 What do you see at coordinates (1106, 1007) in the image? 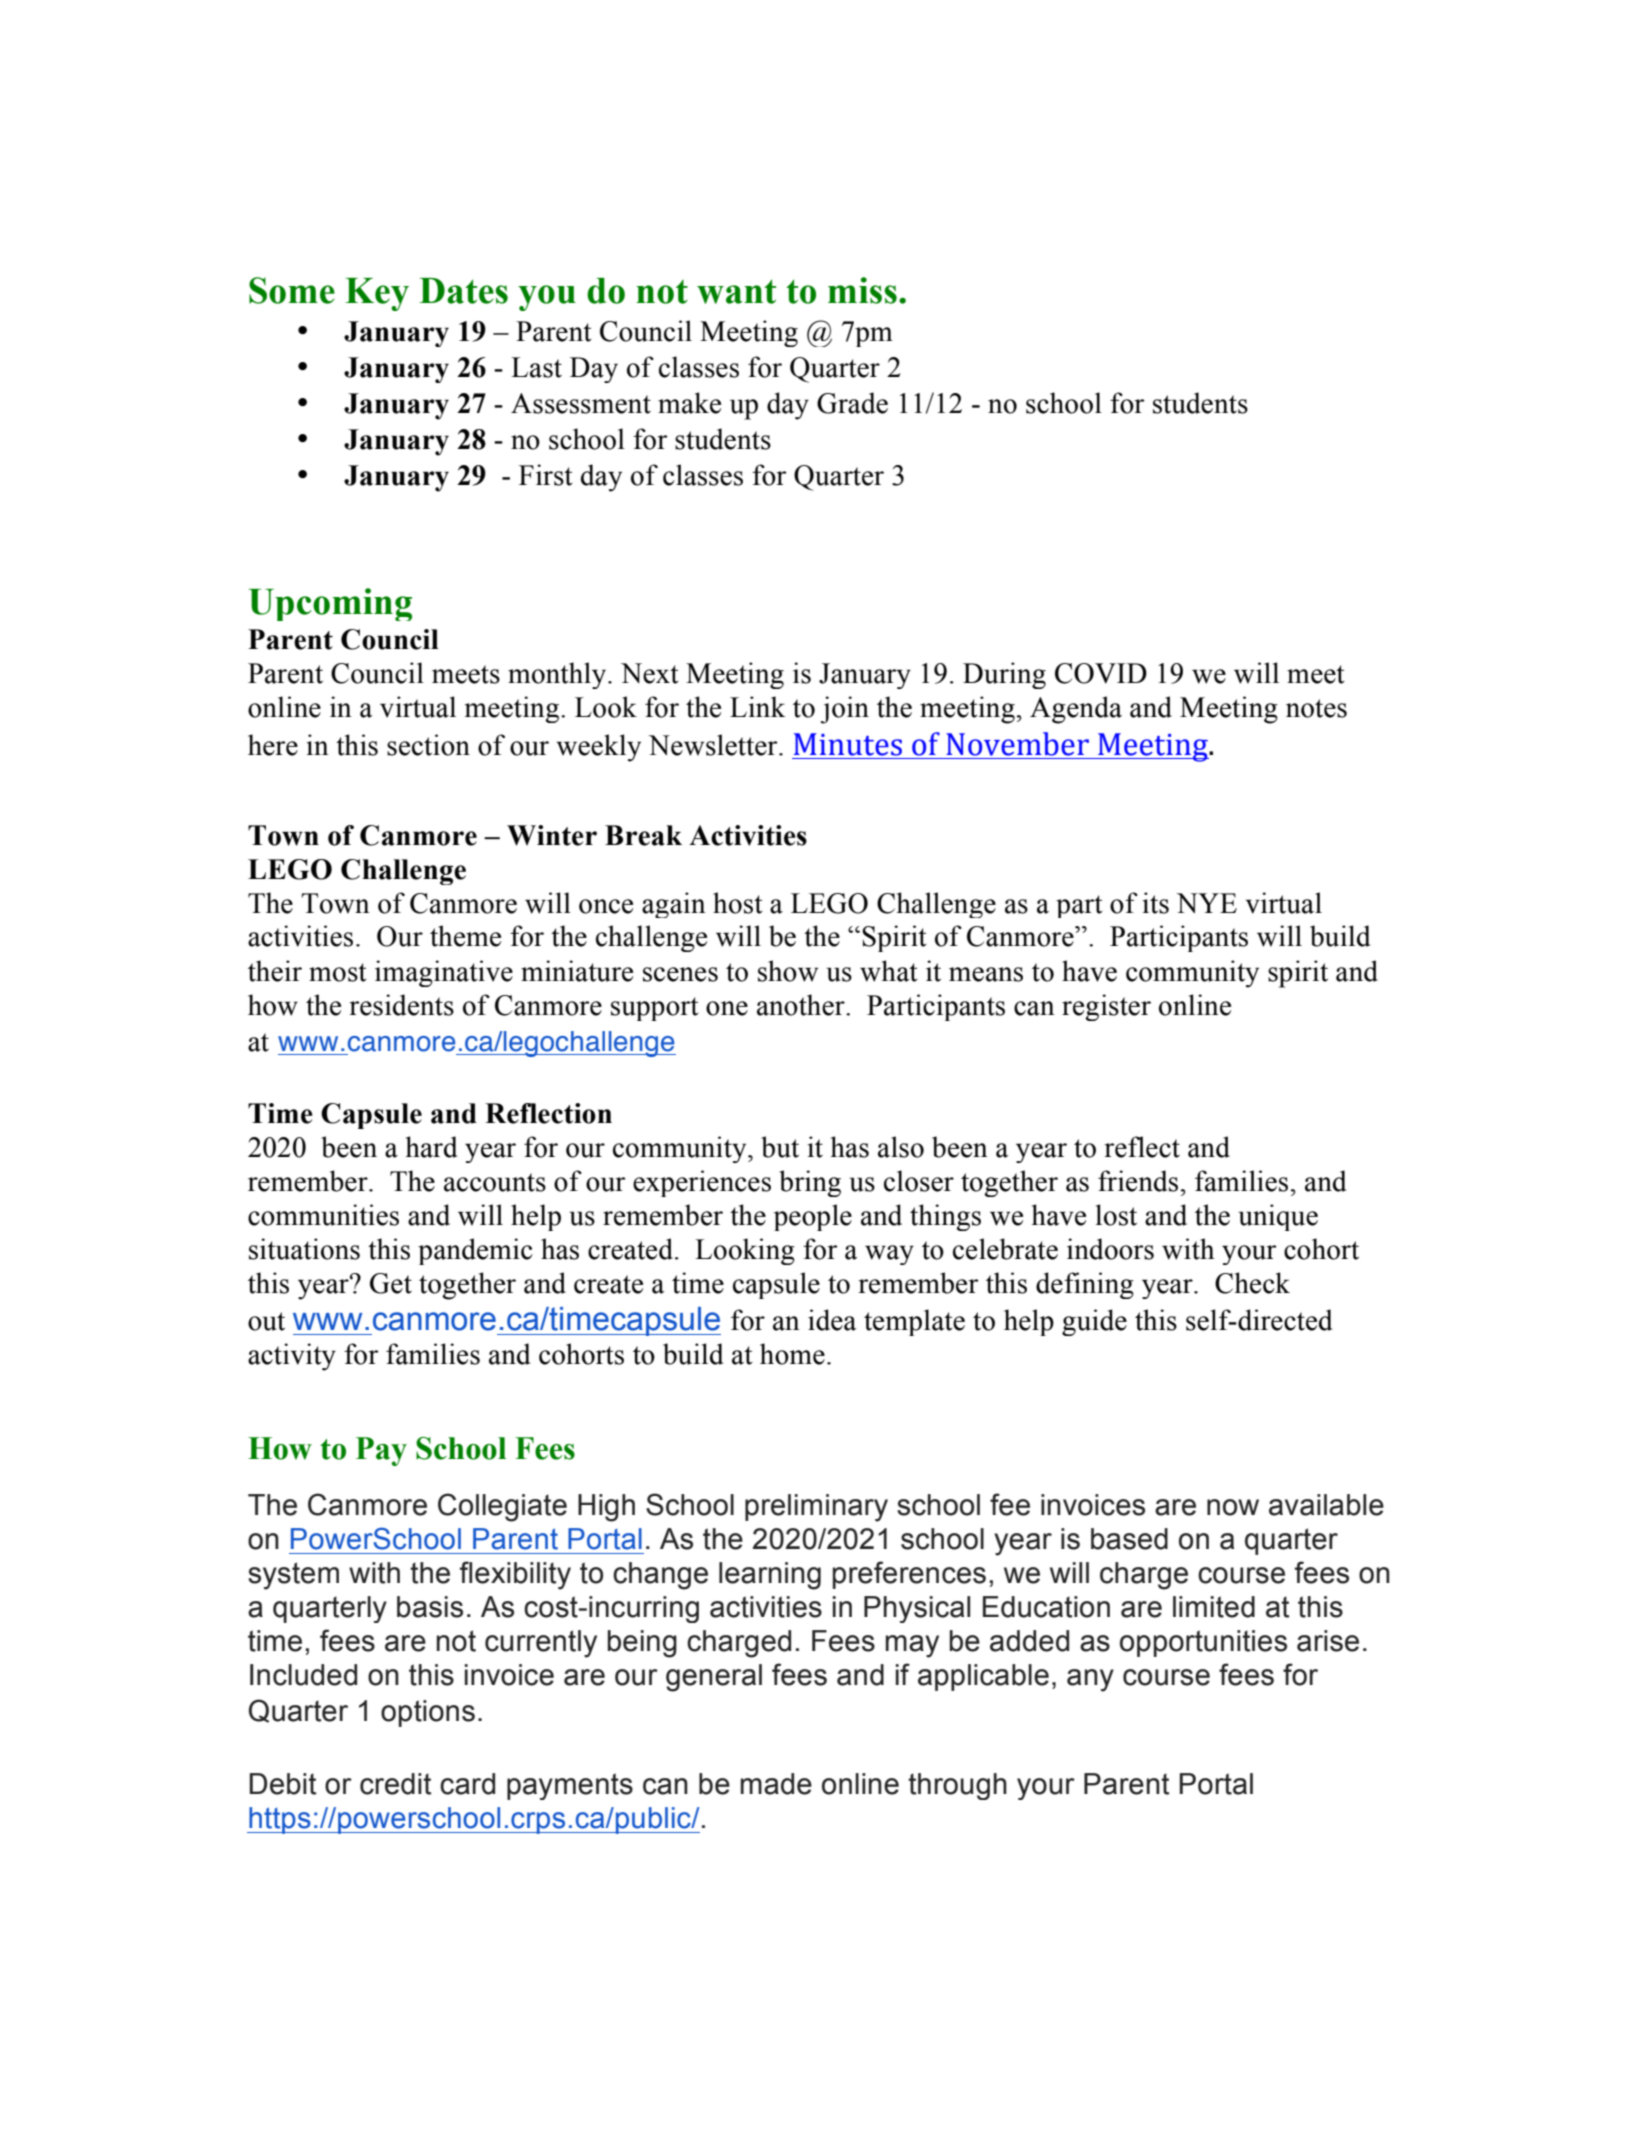
I see `register` at bounding box center [1106, 1007].
